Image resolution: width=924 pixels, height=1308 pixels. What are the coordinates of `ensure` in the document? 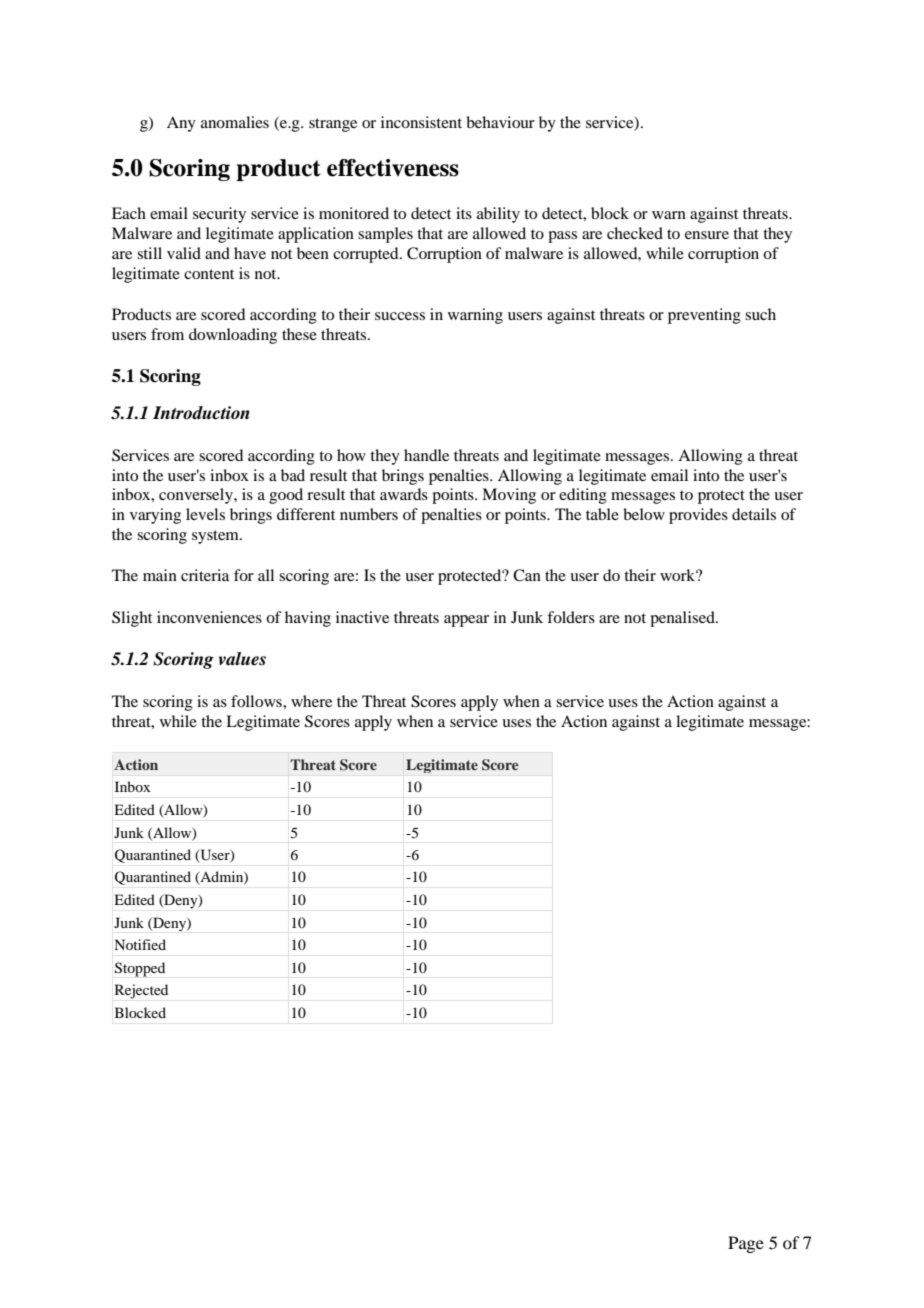 It's located at (707, 235).
